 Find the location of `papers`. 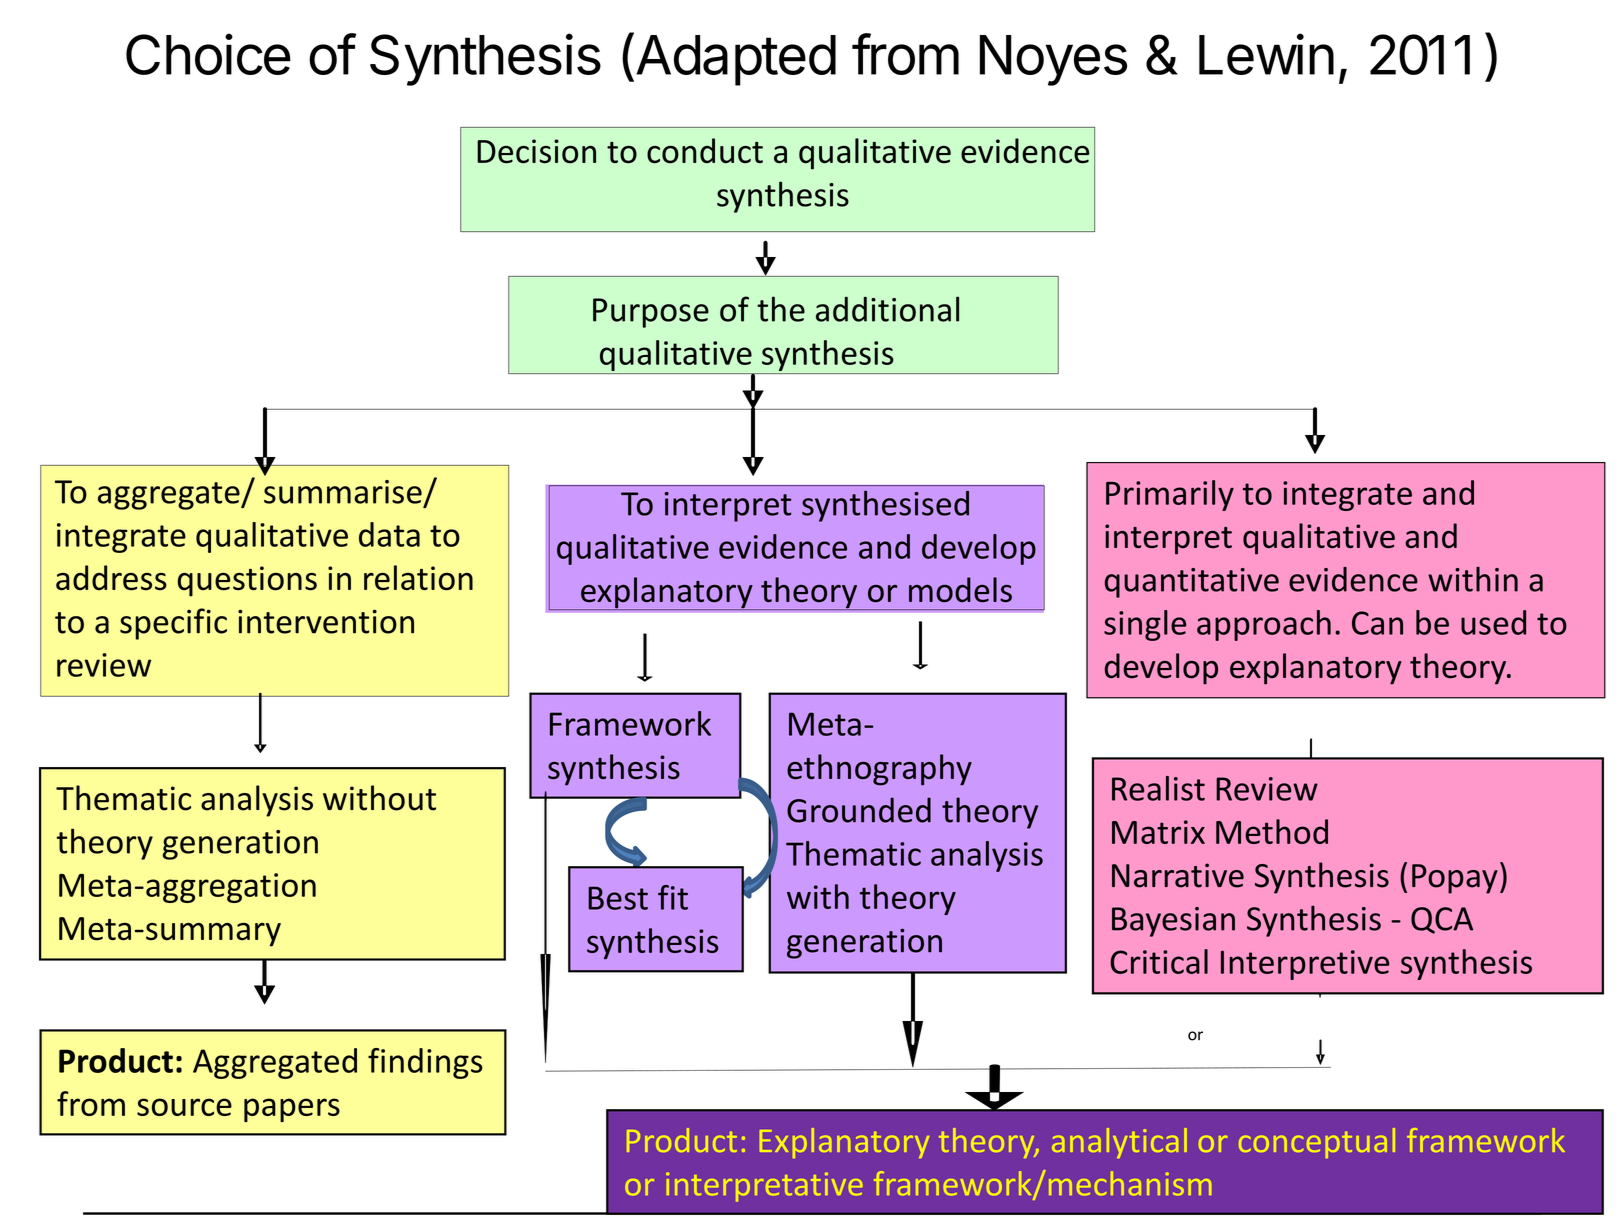

papers is located at coordinates (292, 1110).
